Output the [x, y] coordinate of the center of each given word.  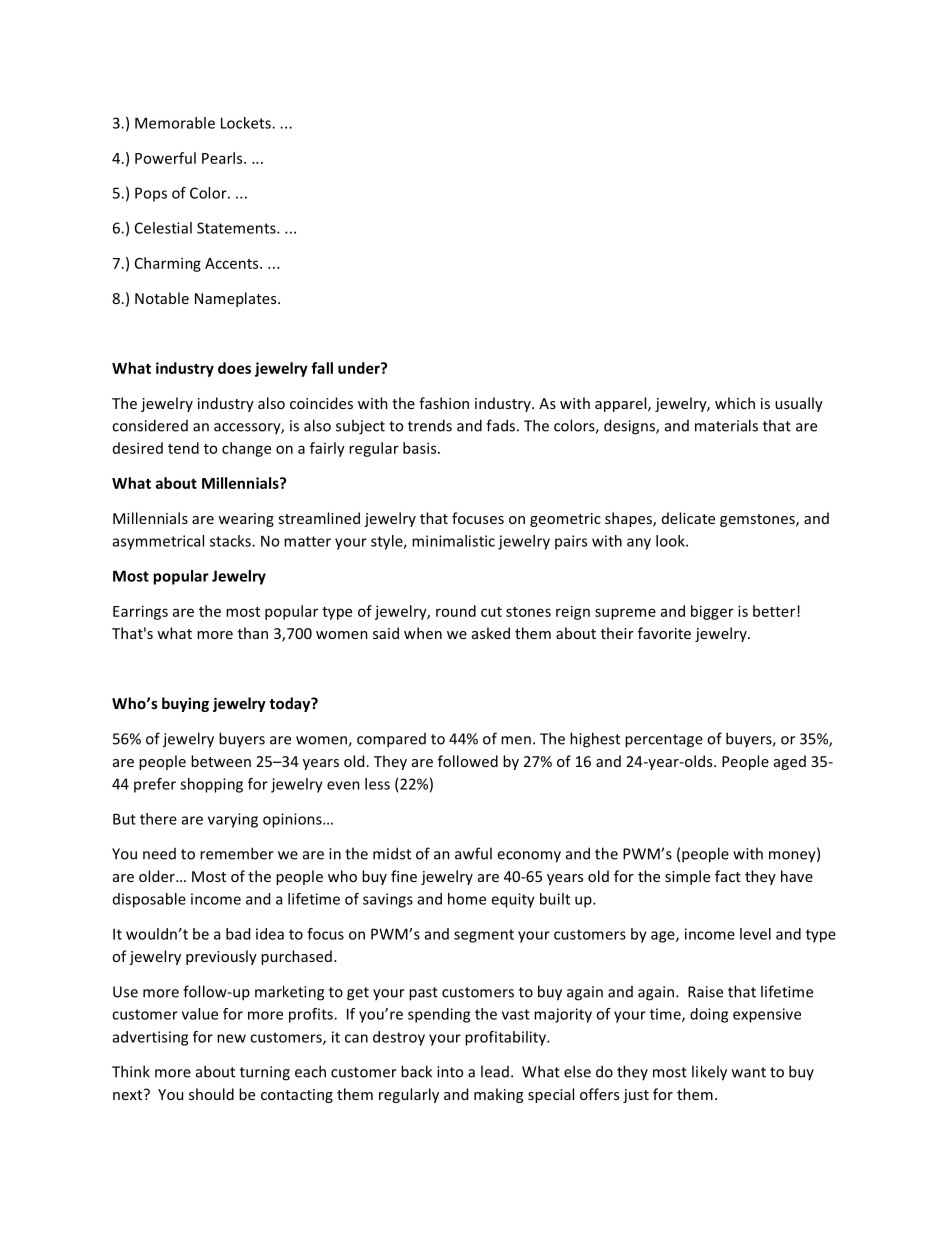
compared [391, 740]
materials [726, 425]
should [211, 1094]
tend [183, 448]
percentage [664, 741]
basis [421, 448]
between [221, 761]
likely [709, 1073]
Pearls [223, 158]
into [450, 1072]
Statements [237, 228]
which [735, 403]
